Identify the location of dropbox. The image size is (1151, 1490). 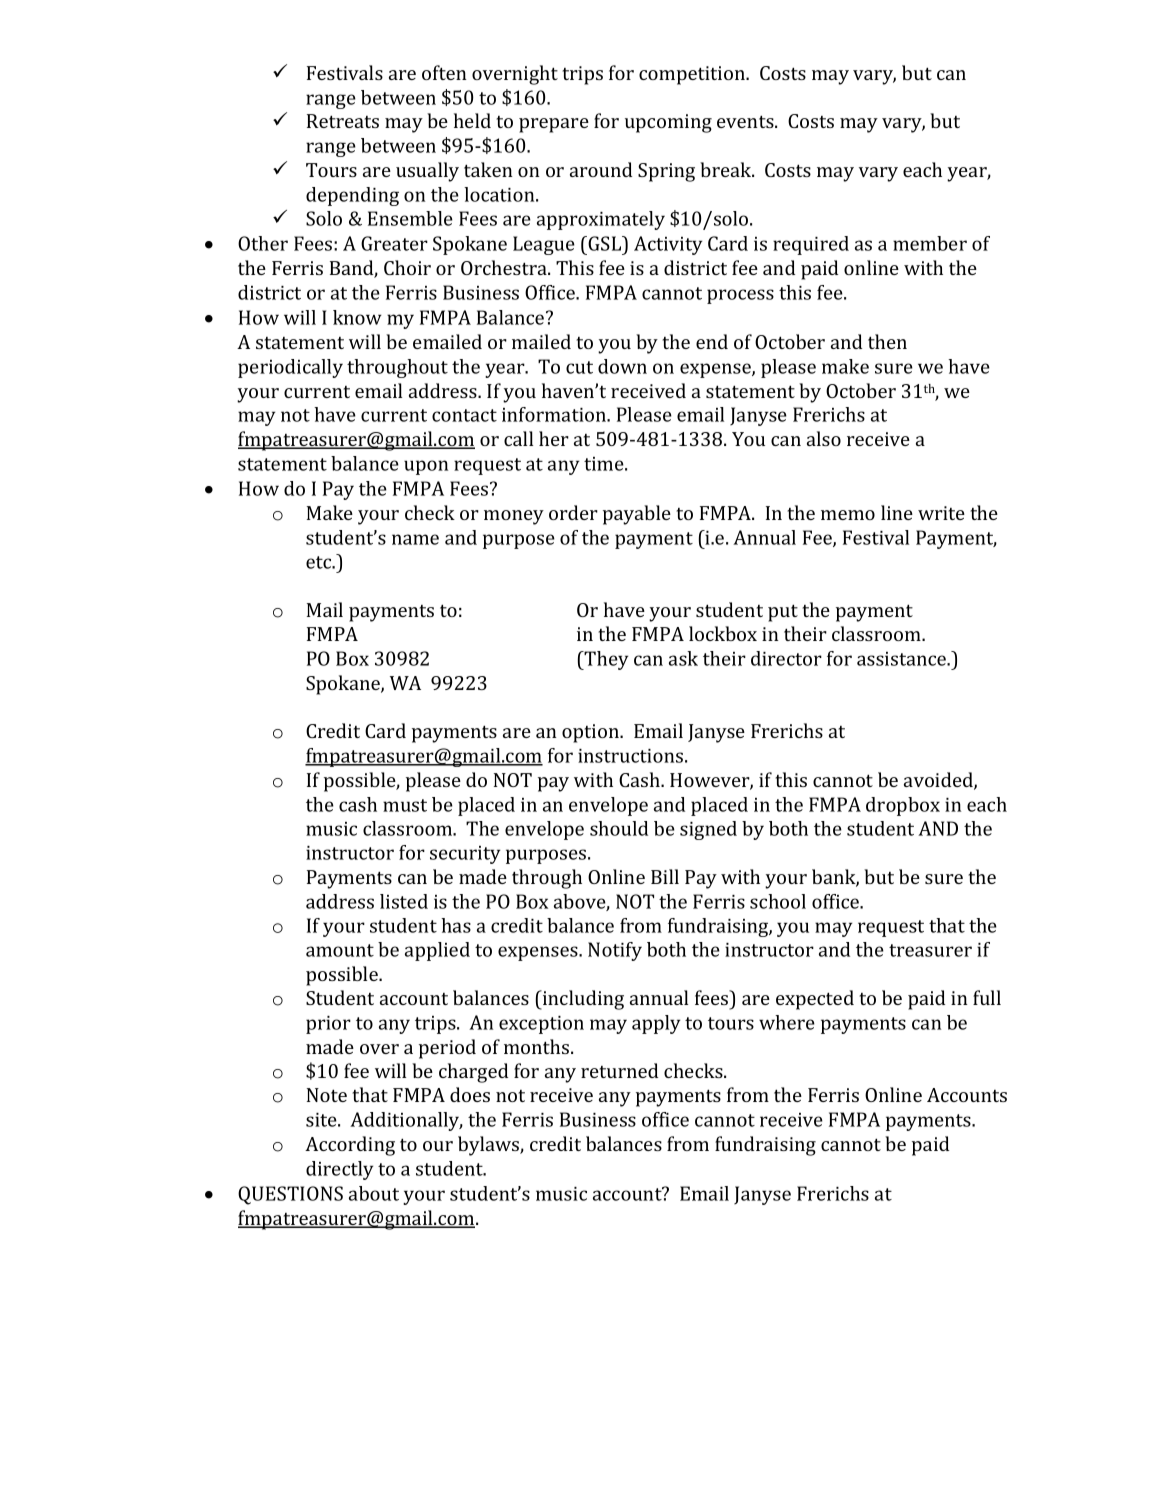
(903, 806).
